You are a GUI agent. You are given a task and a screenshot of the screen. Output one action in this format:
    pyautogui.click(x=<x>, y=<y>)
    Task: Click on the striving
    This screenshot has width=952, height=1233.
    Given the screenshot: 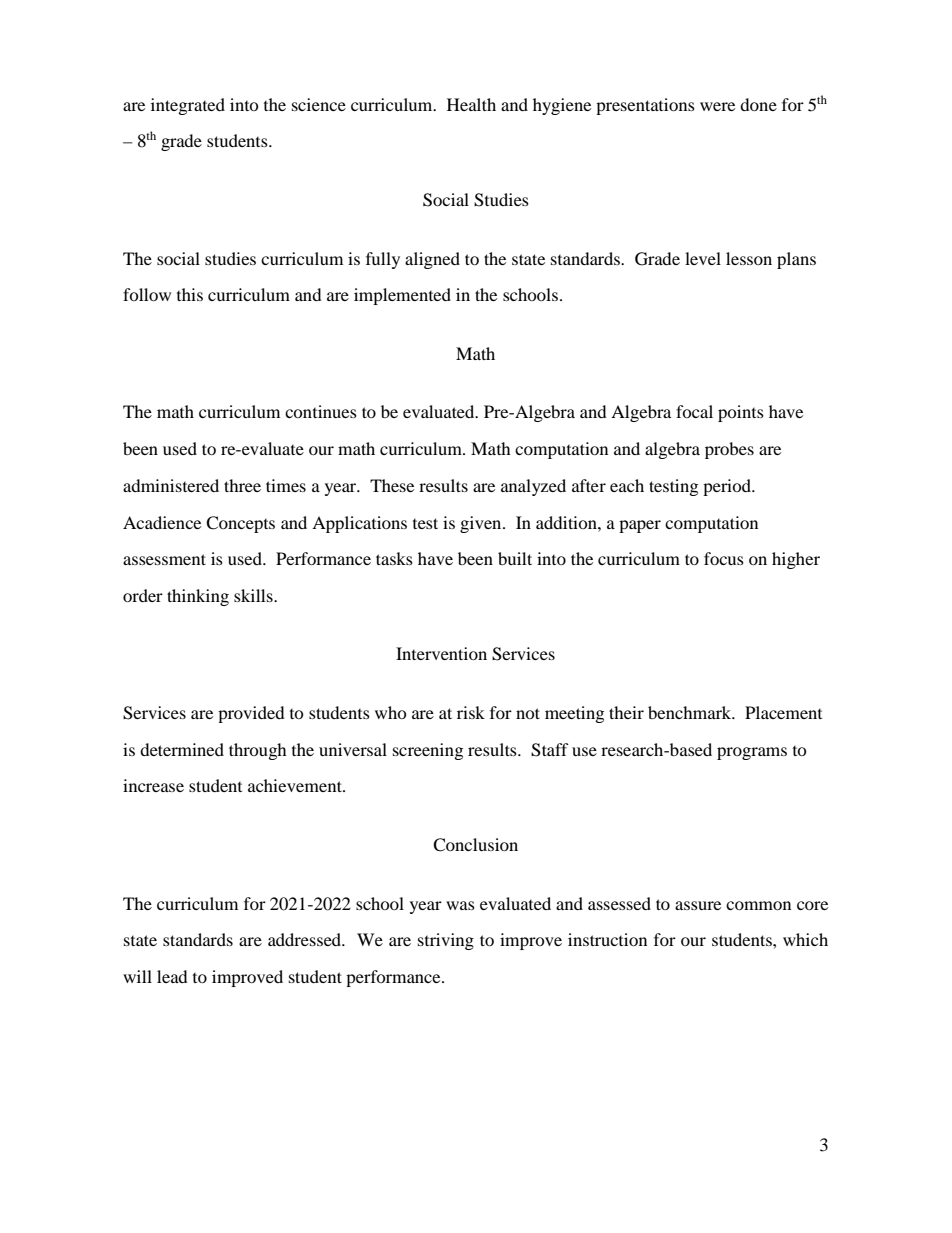 What is the action you would take?
    pyautogui.click(x=446, y=941)
